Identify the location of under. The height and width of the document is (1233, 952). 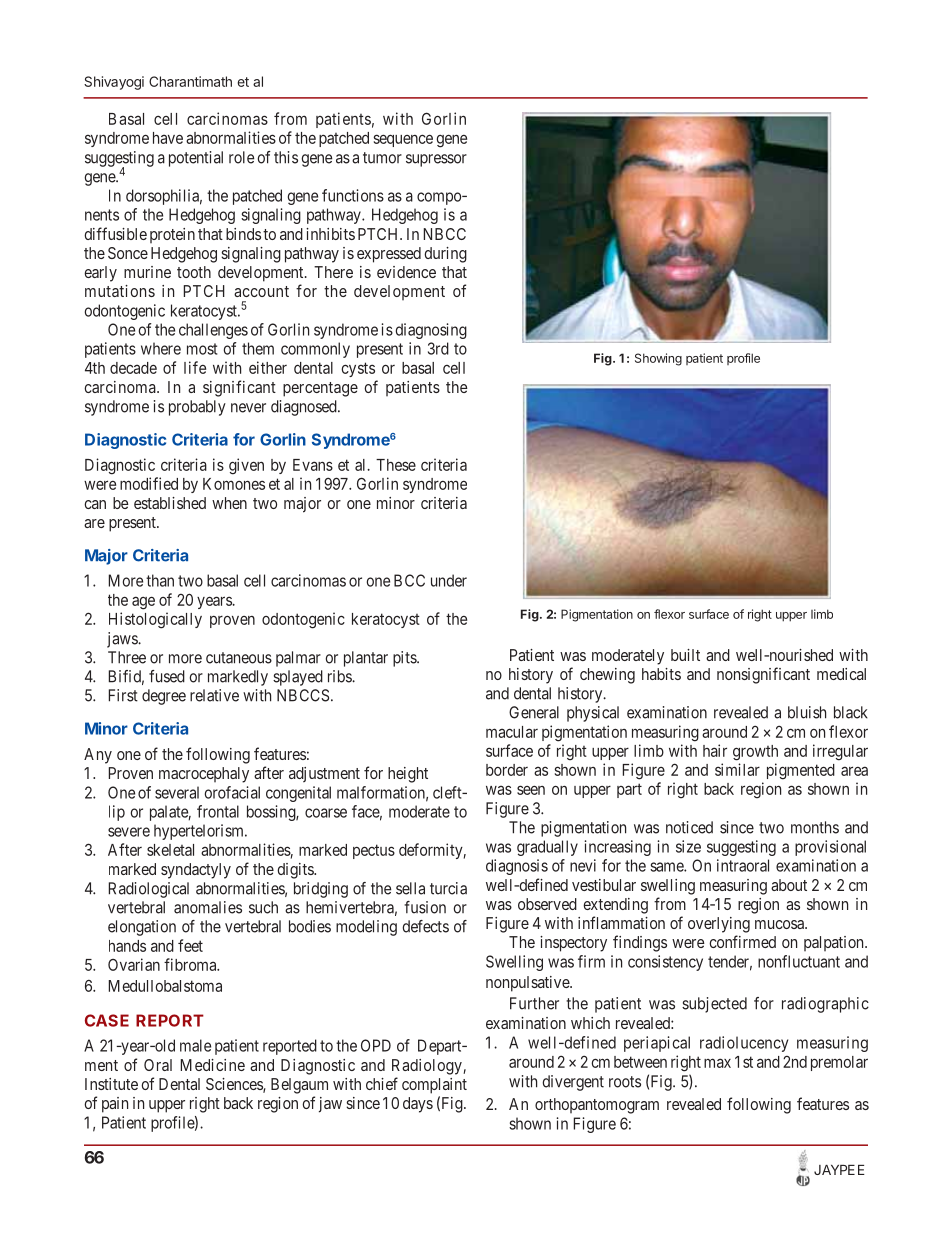
(449, 580).
